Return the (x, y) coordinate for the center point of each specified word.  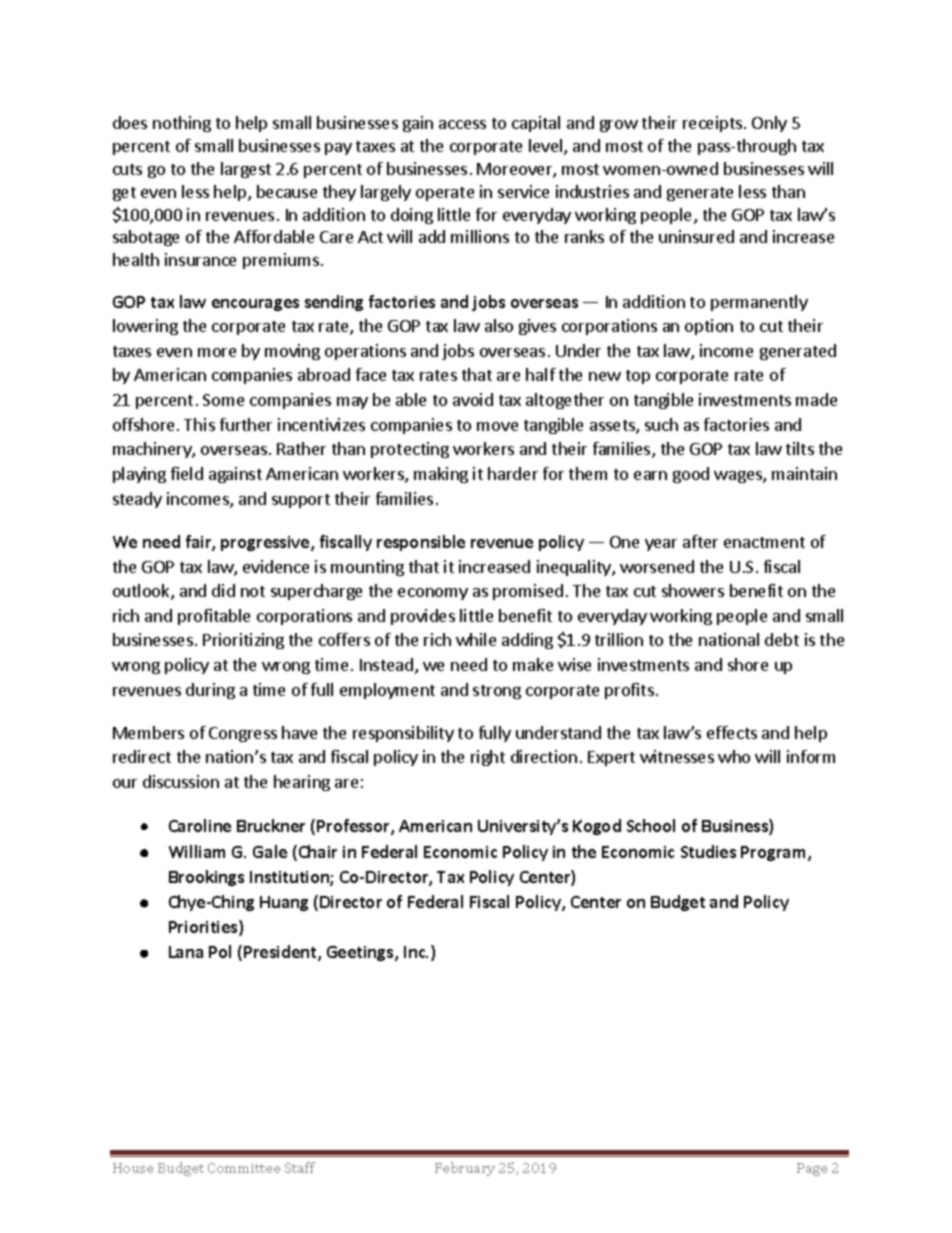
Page (812, 1169)
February (465, 1169)
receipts (714, 124)
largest (246, 170)
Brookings (206, 878)
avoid (473, 399)
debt (782, 639)
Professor (354, 827)
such (661, 424)
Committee (244, 1168)
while (476, 639)
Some (223, 400)
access (462, 124)
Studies (708, 851)
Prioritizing (243, 641)
